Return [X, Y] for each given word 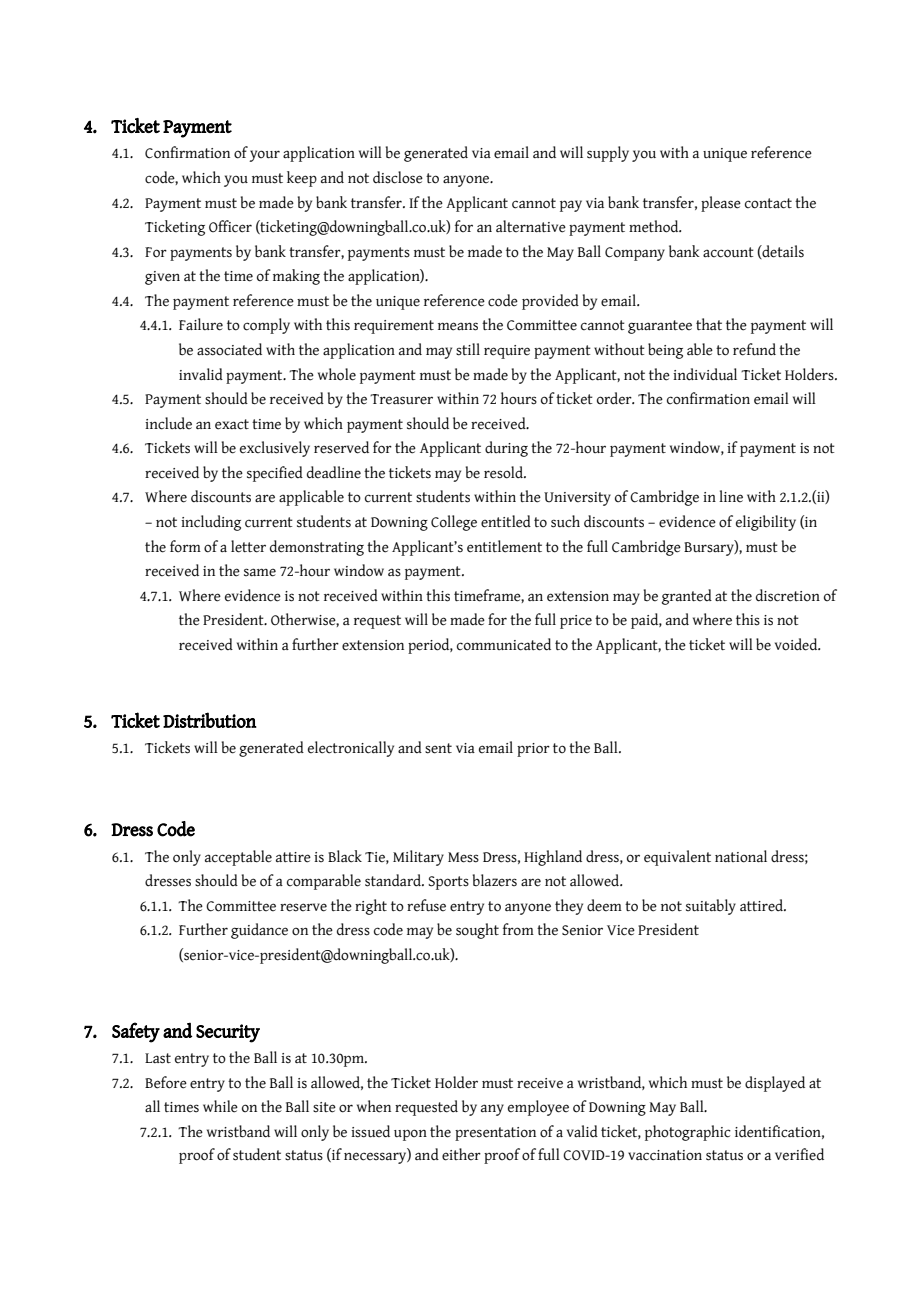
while [220, 1106]
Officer [230, 226]
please [721, 204]
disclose [398, 177]
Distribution [210, 720]
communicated [504, 644]
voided [797, 644]
